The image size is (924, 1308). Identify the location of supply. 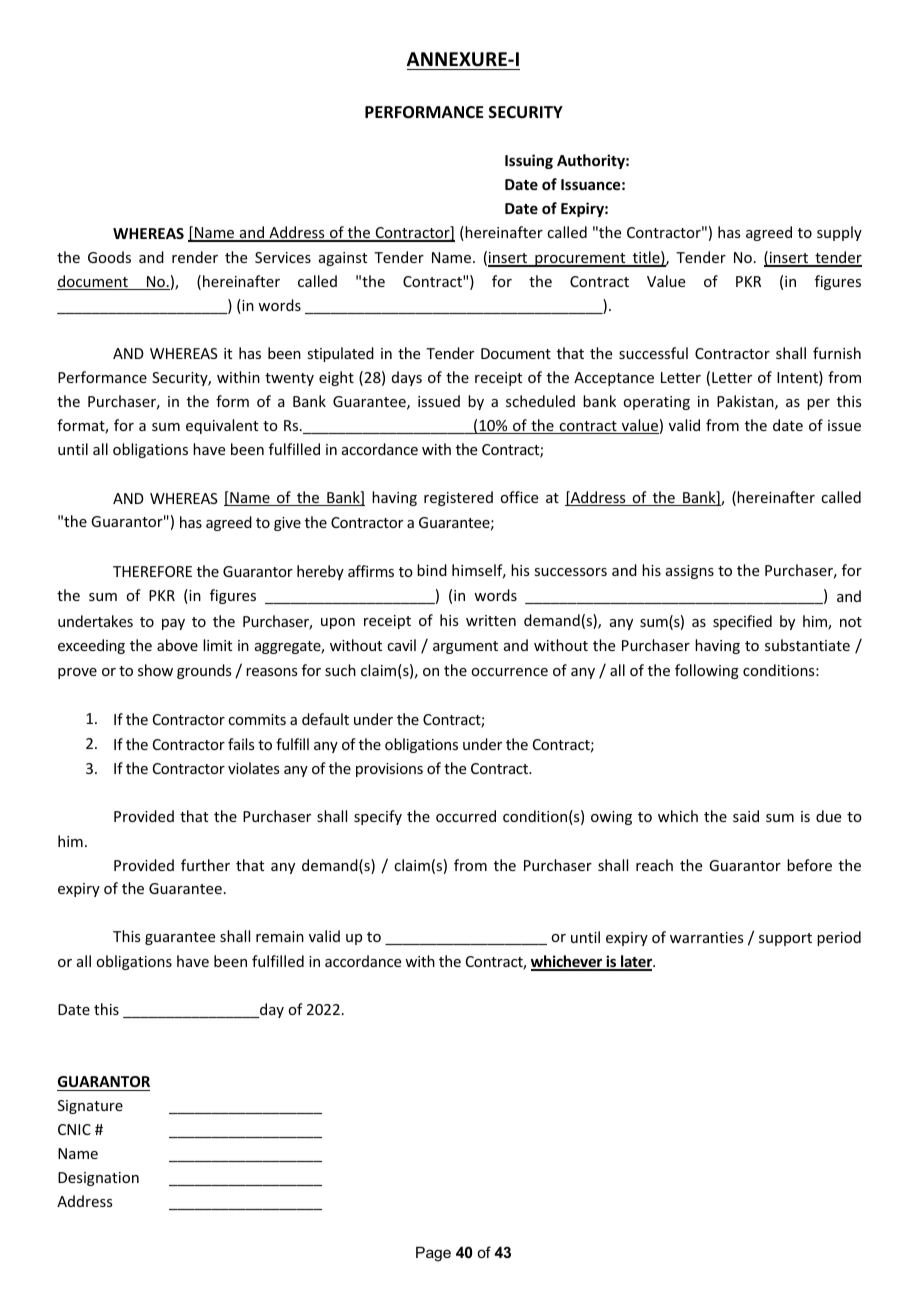
(839, 233).
